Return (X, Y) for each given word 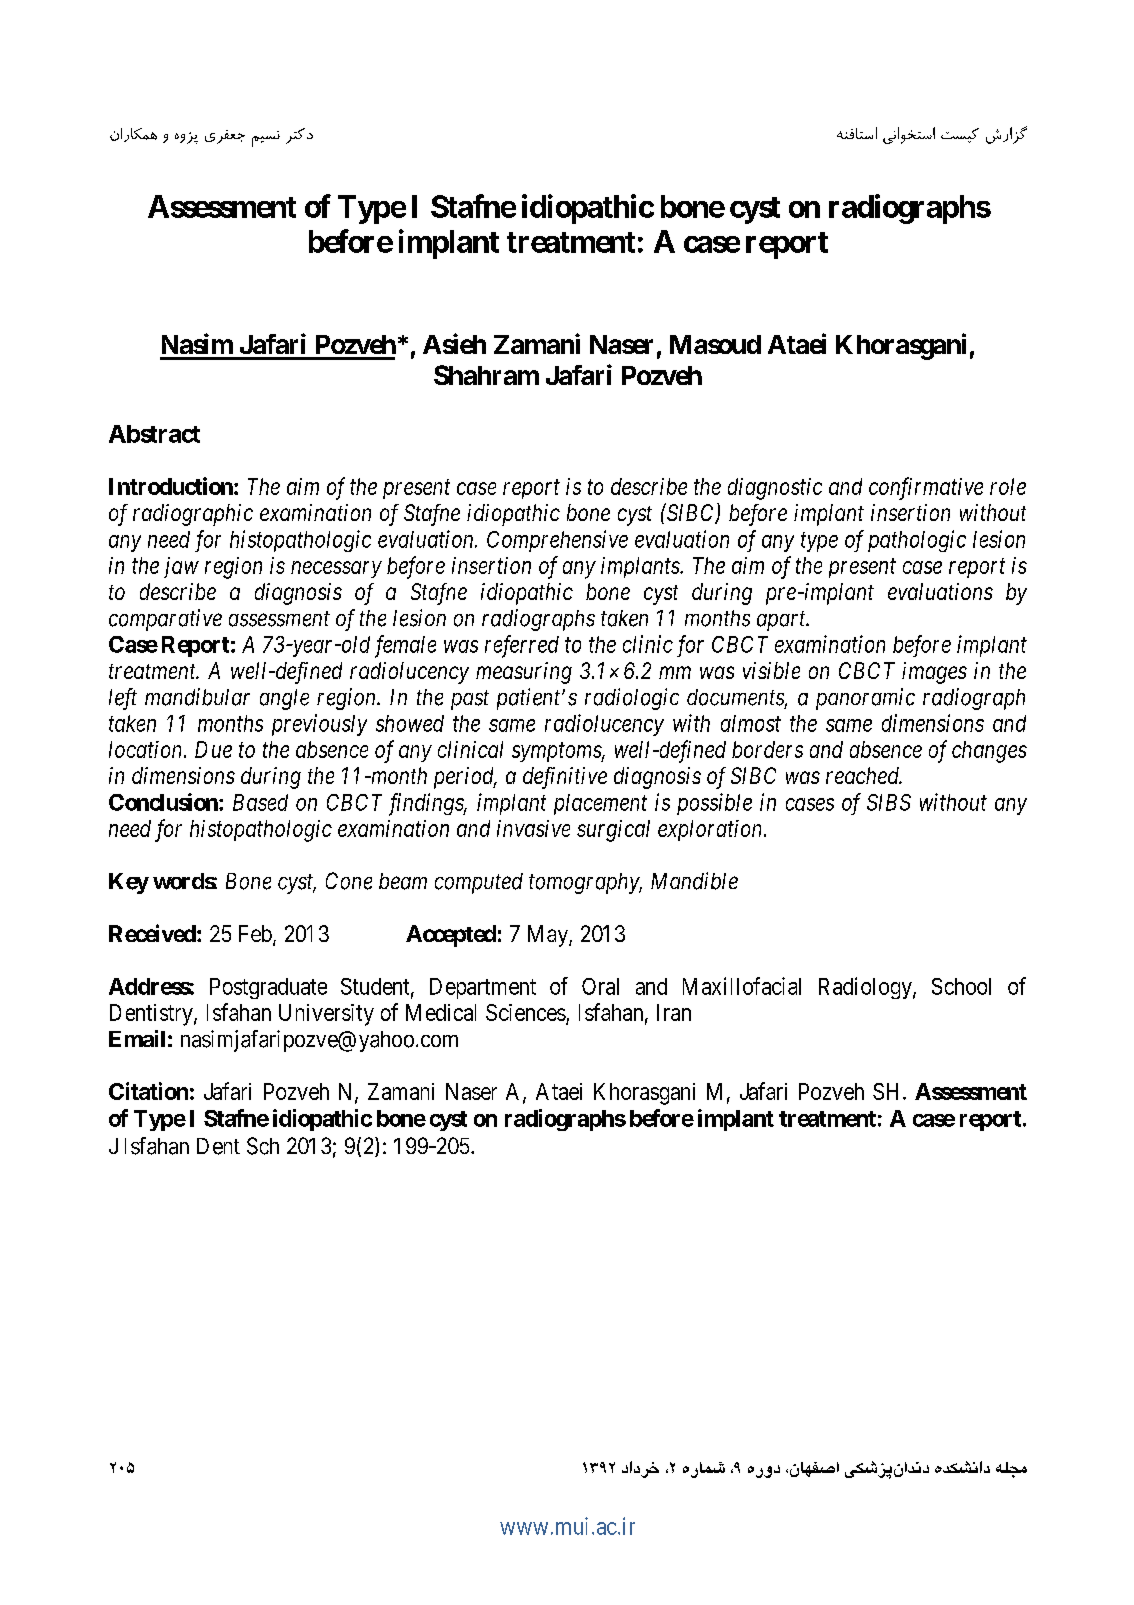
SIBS (889, 802)
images (934, 673)
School (961, 986)
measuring (524, 673)
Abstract (154, 434)
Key (129, 883)
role (1008, 486)
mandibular (197, 697)
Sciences (526, 1012)
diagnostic (775, 489)
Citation (148, 1091)
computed (479, 883)
